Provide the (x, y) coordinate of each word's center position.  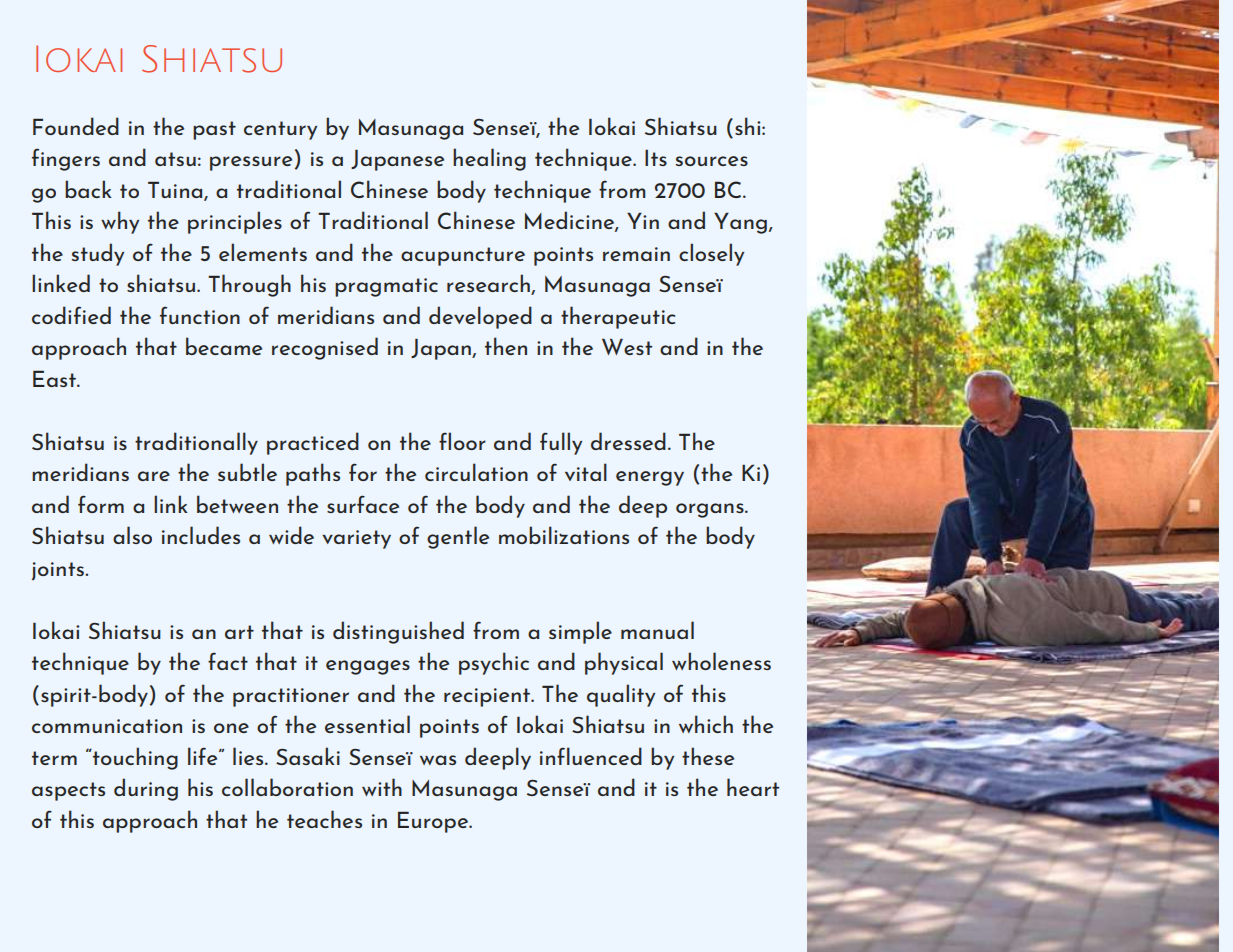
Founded (76, 126)
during (146, 789)
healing (489, 159)
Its (656, 157)
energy (650, 478)
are (154, 476)
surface (363, 504)
